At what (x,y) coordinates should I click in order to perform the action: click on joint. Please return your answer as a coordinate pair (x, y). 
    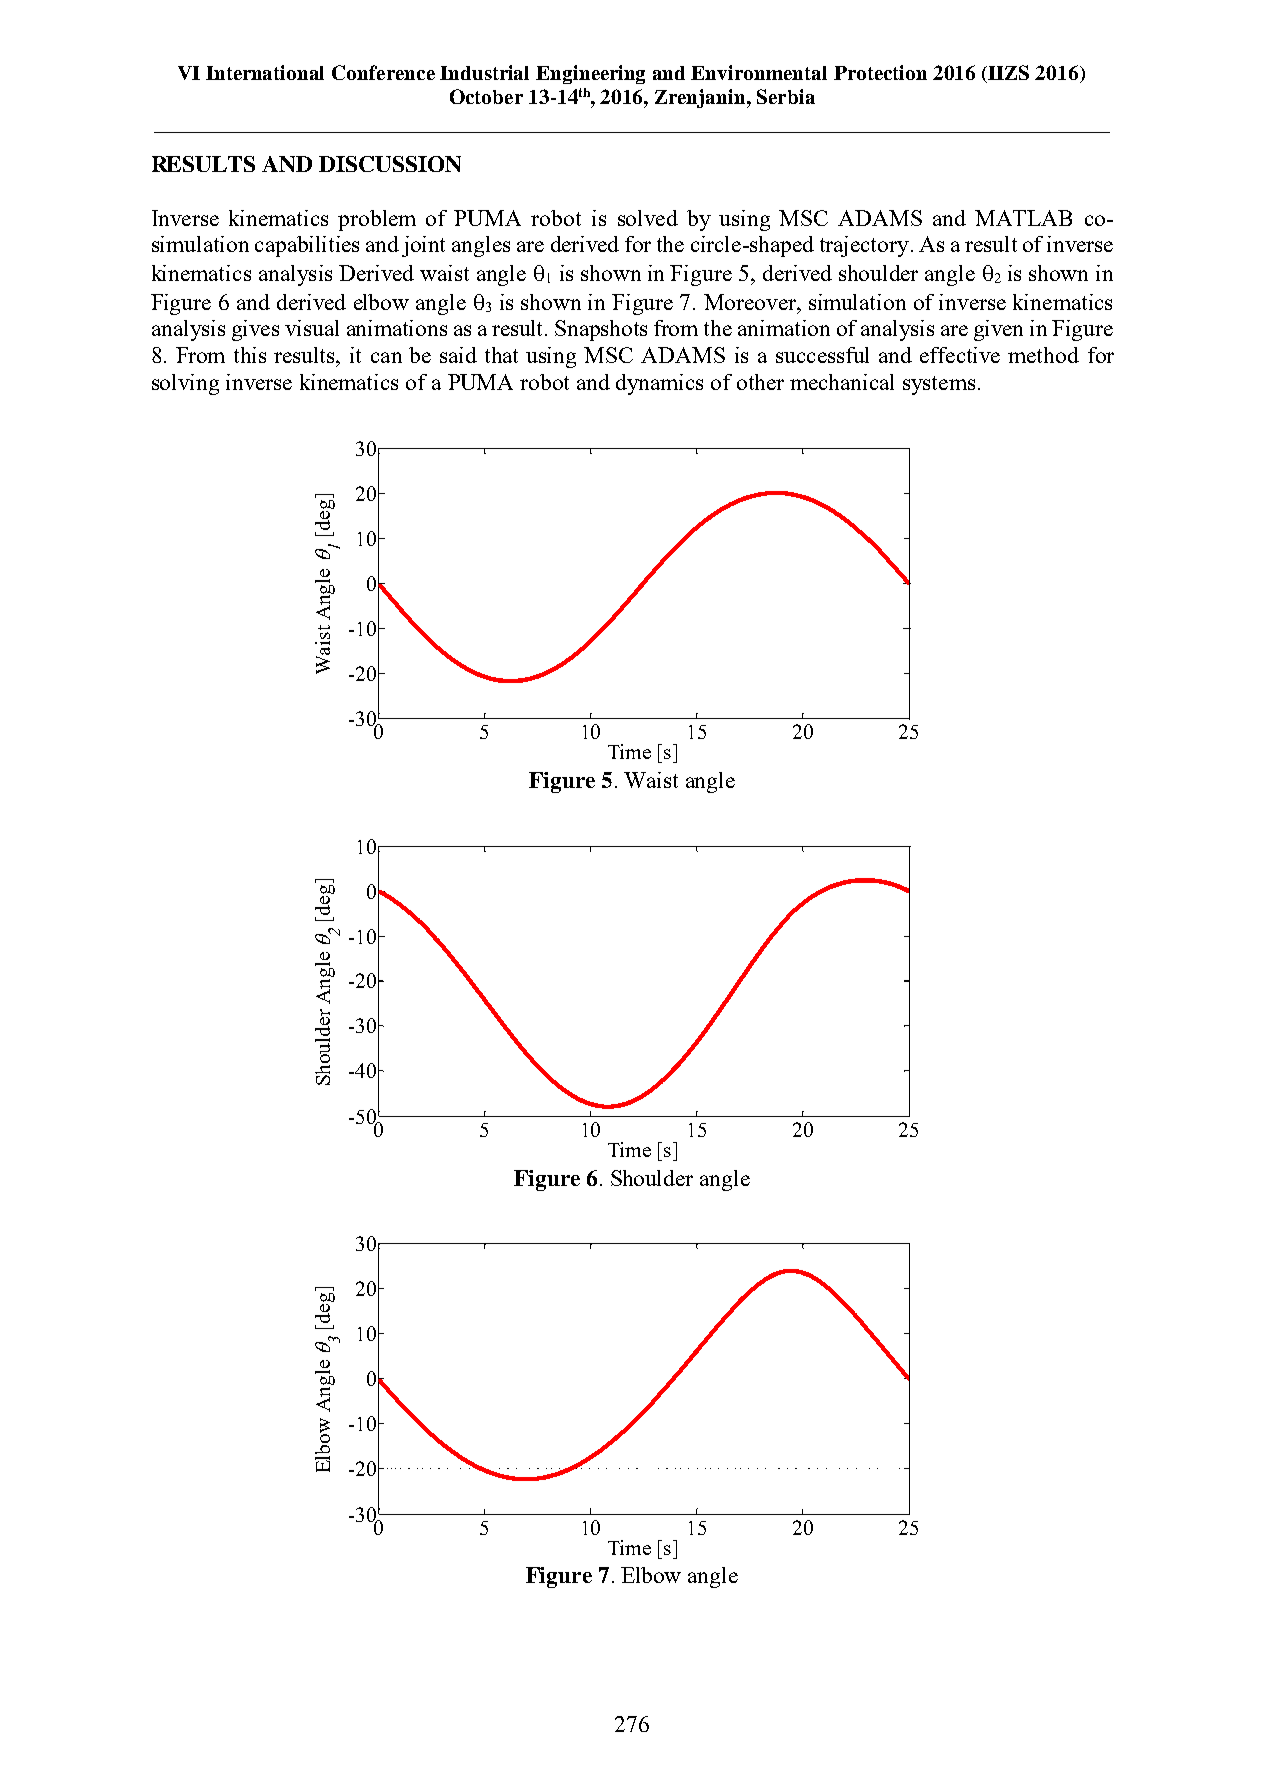
    Looking at the image, I should click on (423, 246).
